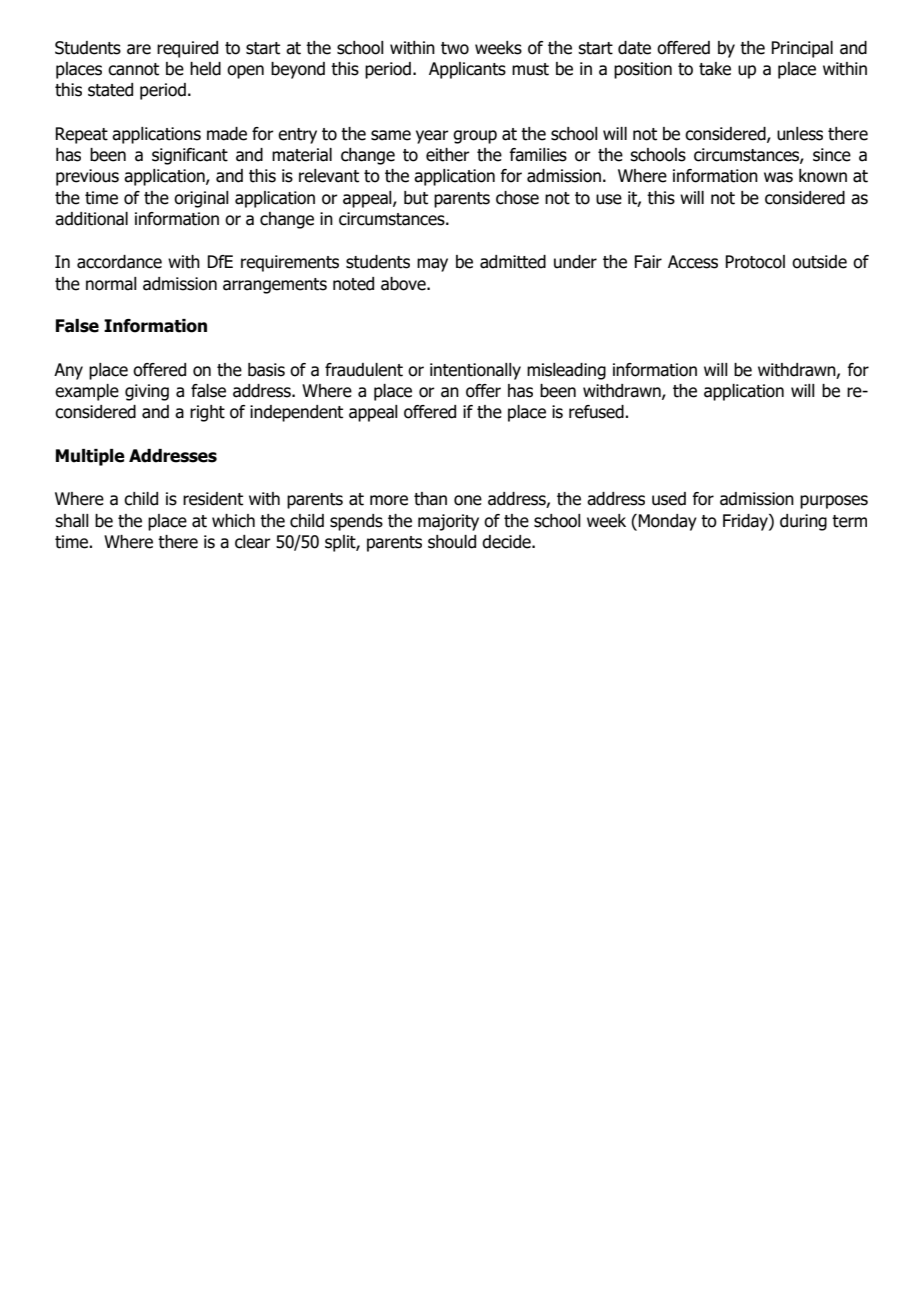 The width and height of the screenshot is (924, 1309). I want to click on giving, so click(147, 392).
